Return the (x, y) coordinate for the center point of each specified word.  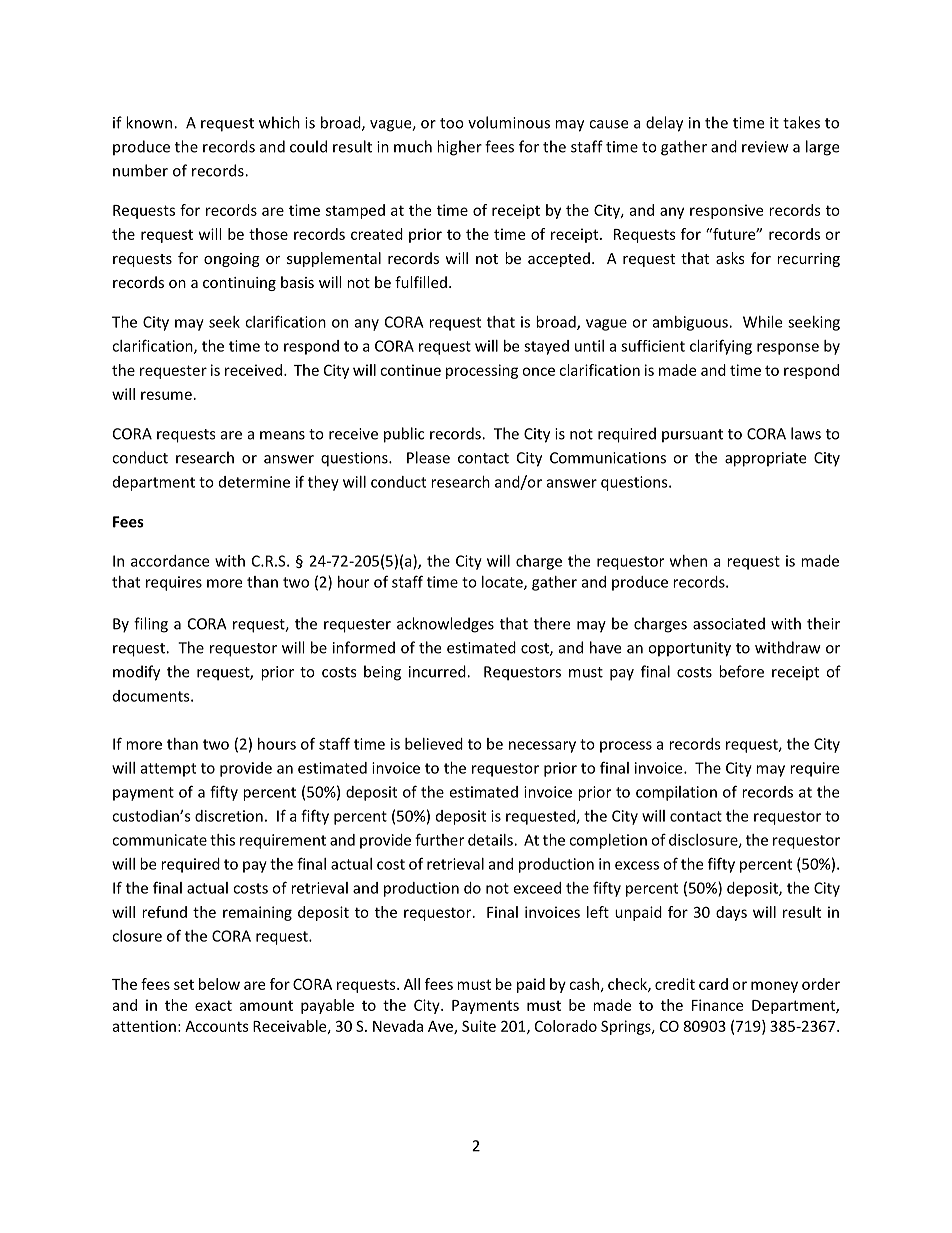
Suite (479, 1026)
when (688, 561)
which (279, 122)
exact (213, 1005)
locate (503, 583)
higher (459, 148)
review (765, 147)
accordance (170, 561)
